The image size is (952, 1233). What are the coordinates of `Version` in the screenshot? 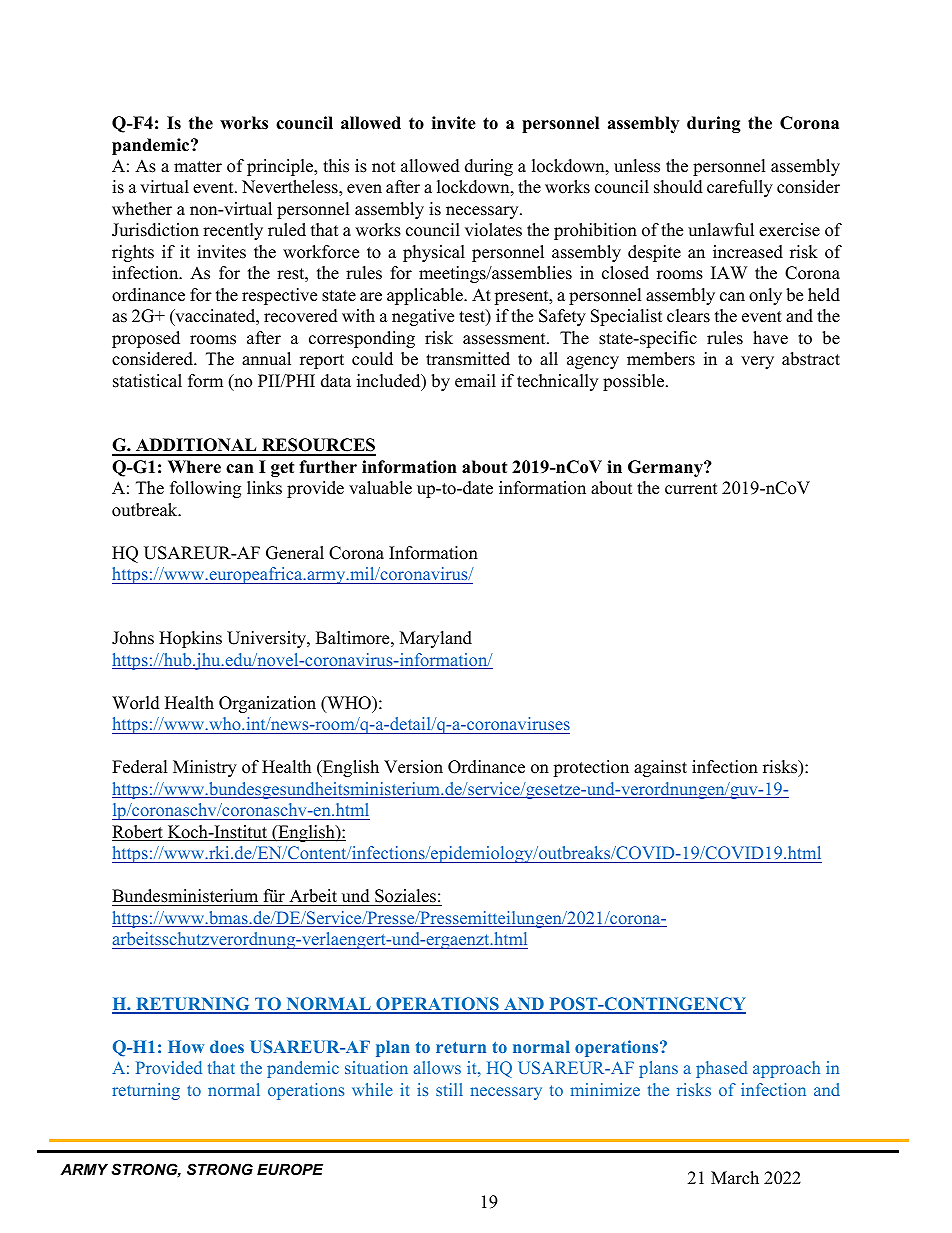 It's located at (413, 767).
